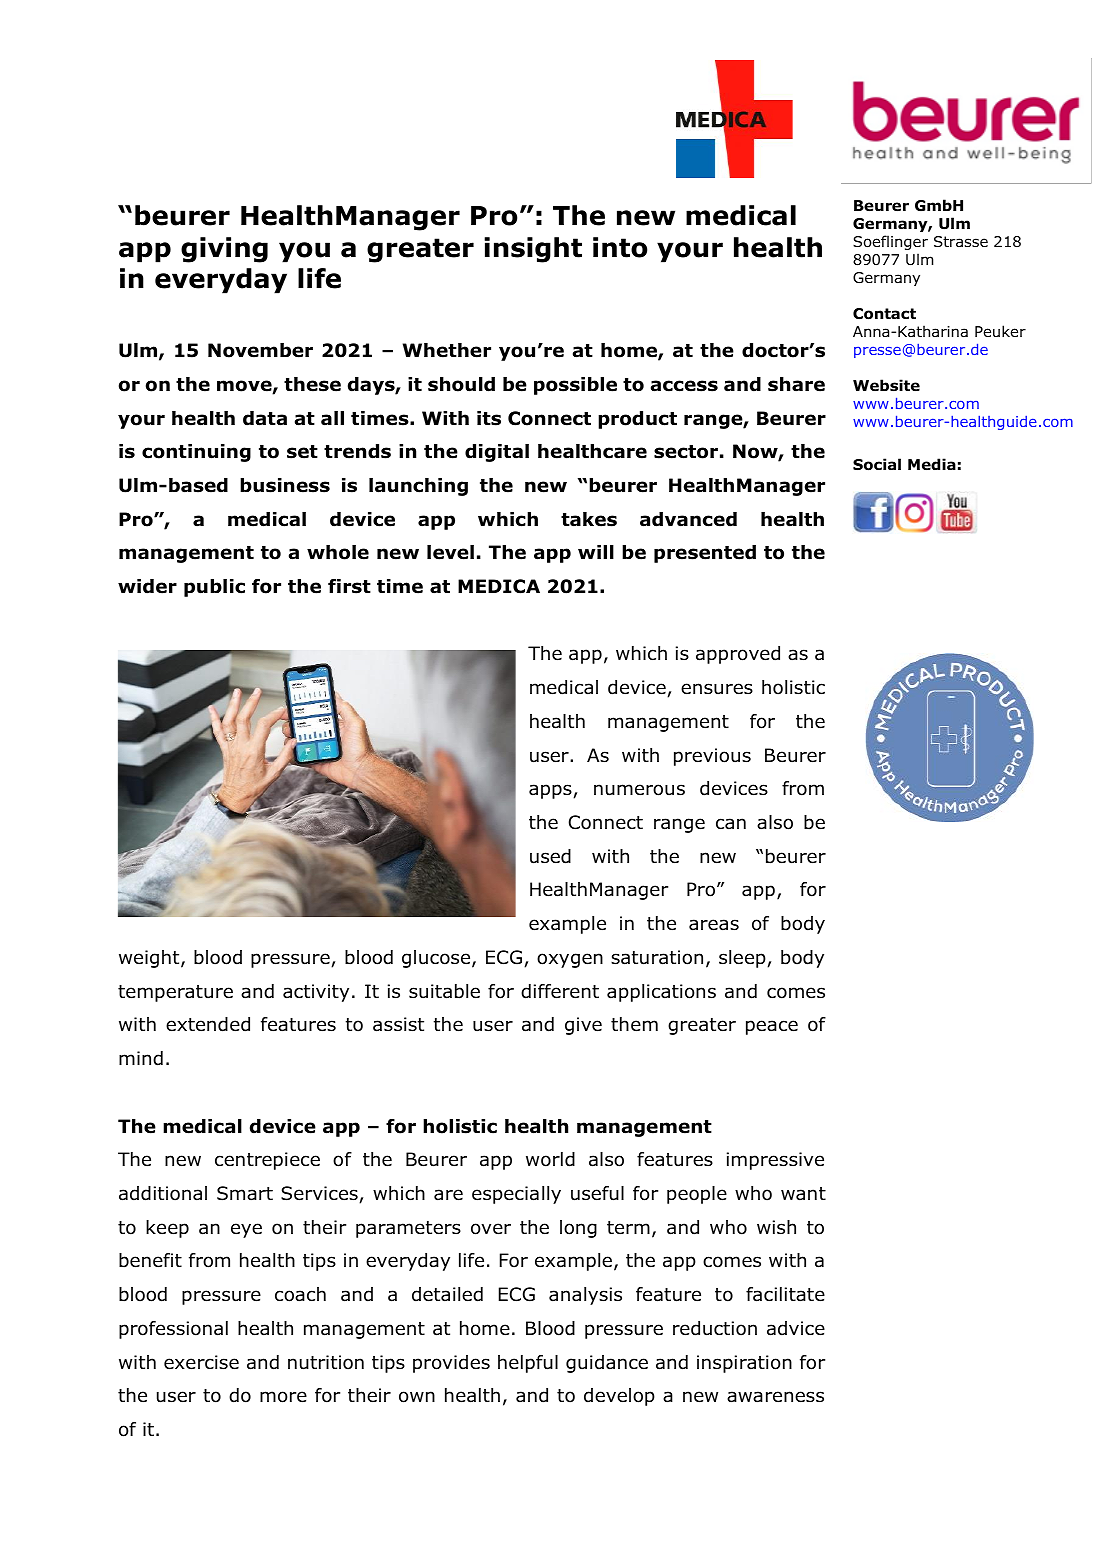 The width and height of the page is (1101, 1557). Describe the element at coordinates (201, 1362) in the page. I see `exercise` at that location.
